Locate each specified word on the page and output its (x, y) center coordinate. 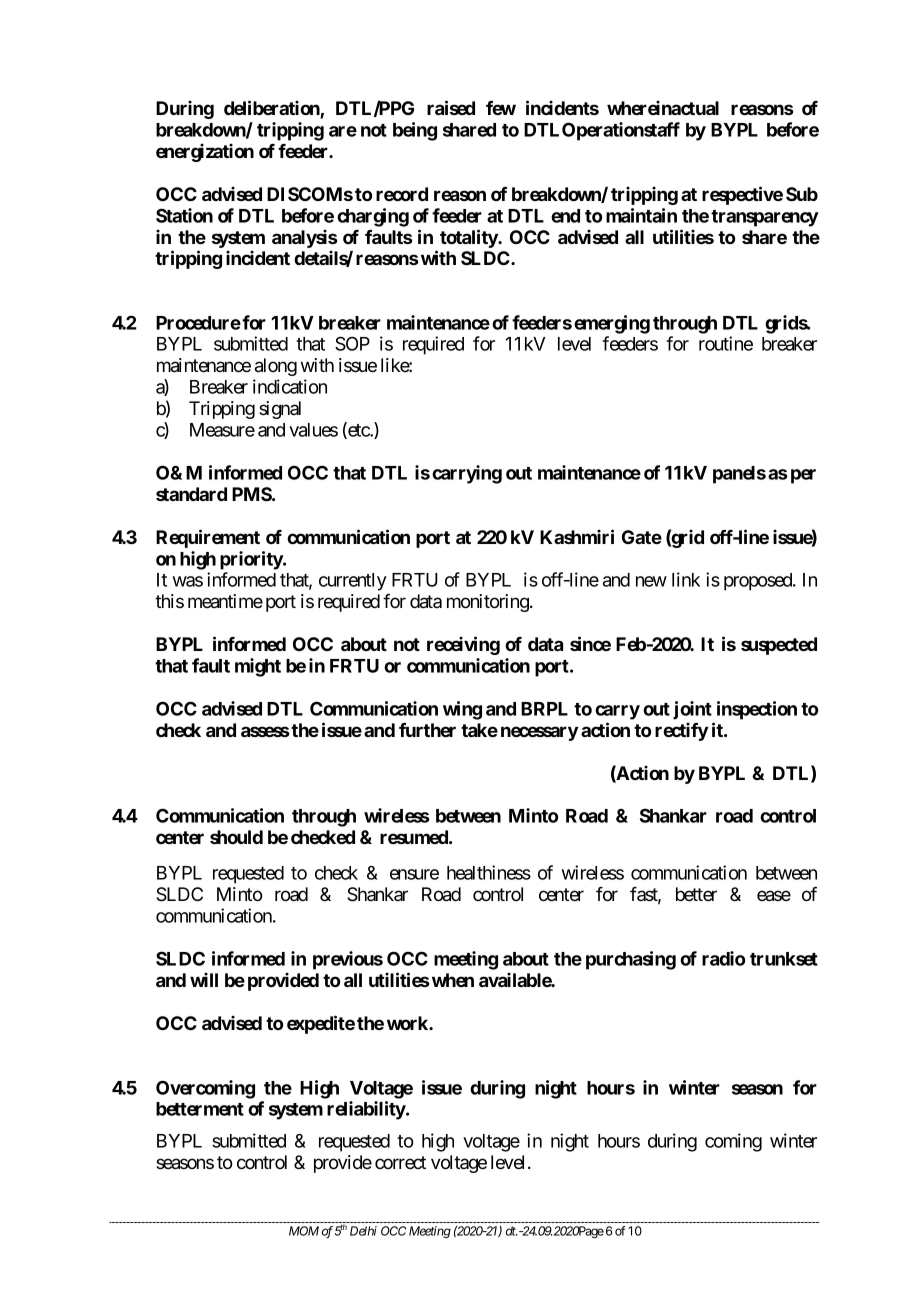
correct (400, 1162)
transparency (765, 218)
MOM (304, 1231)
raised (451, 107)
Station (184, 215)
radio (723, 958)
